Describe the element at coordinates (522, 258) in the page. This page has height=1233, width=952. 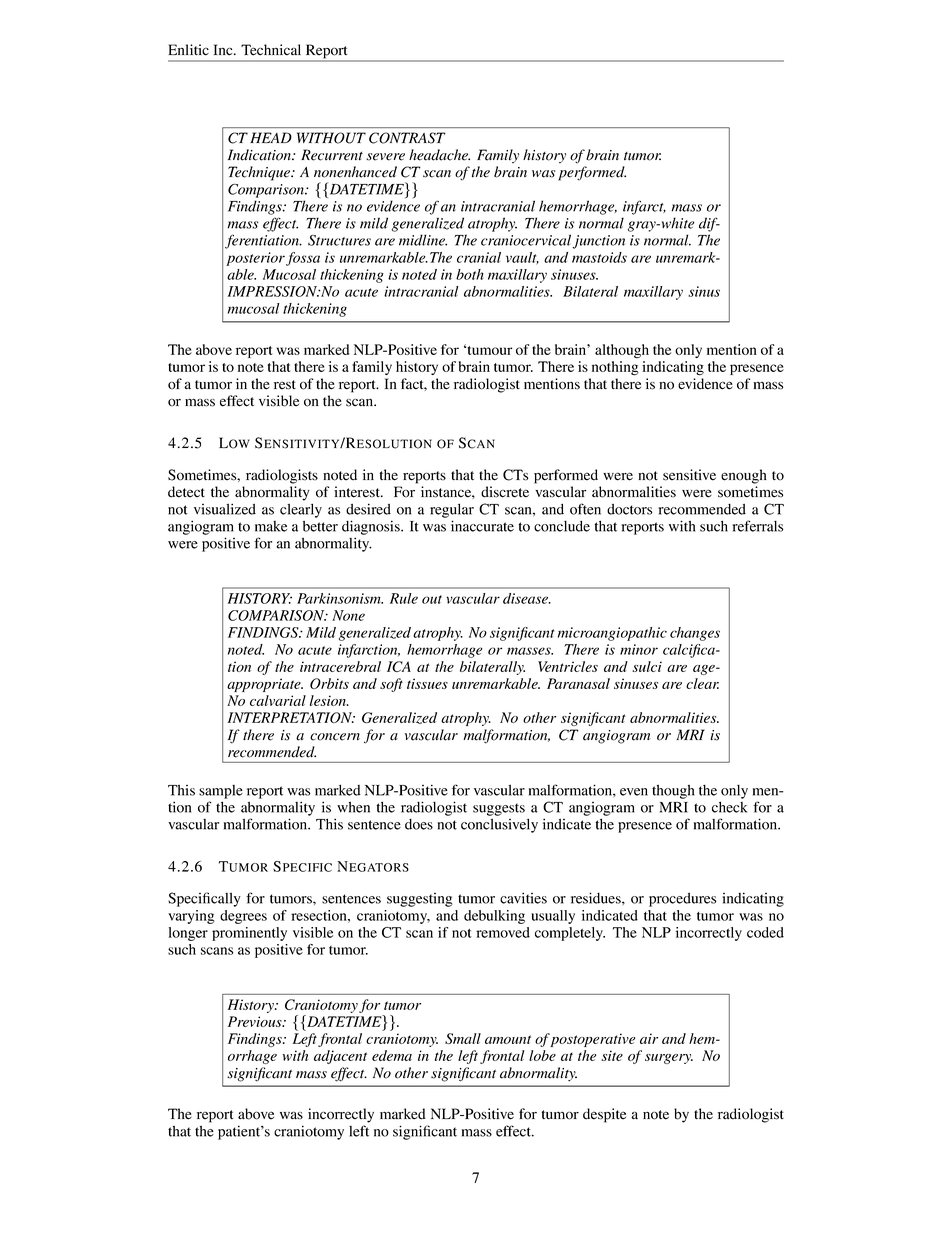
I see `vault` at that location.
